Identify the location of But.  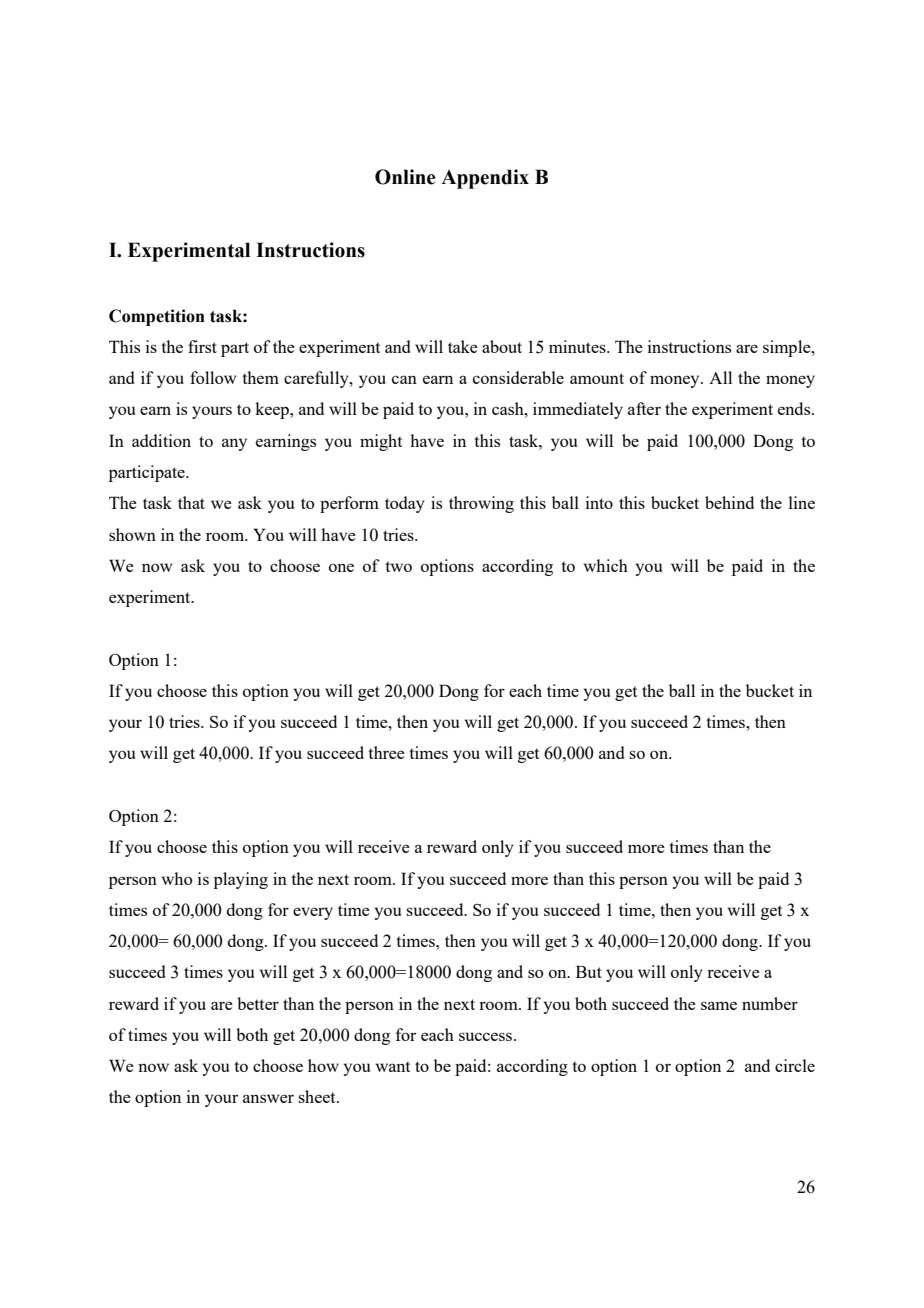
(589, 971).
